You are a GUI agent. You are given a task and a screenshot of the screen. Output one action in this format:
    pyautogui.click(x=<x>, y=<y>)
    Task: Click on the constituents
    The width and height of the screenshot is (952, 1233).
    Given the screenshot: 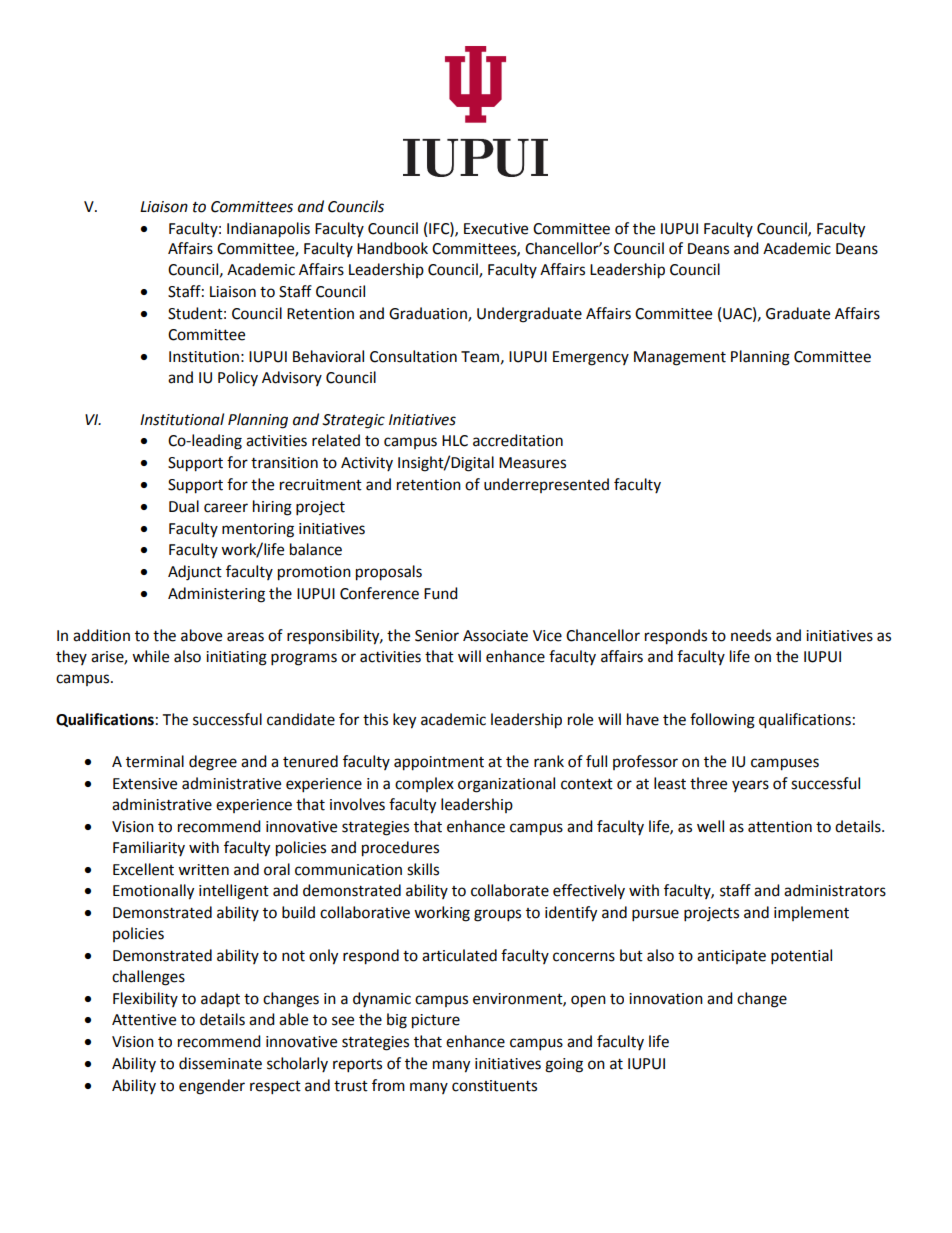 What is the action you would take?
    pyautogui.click(x=494, y=1086)
